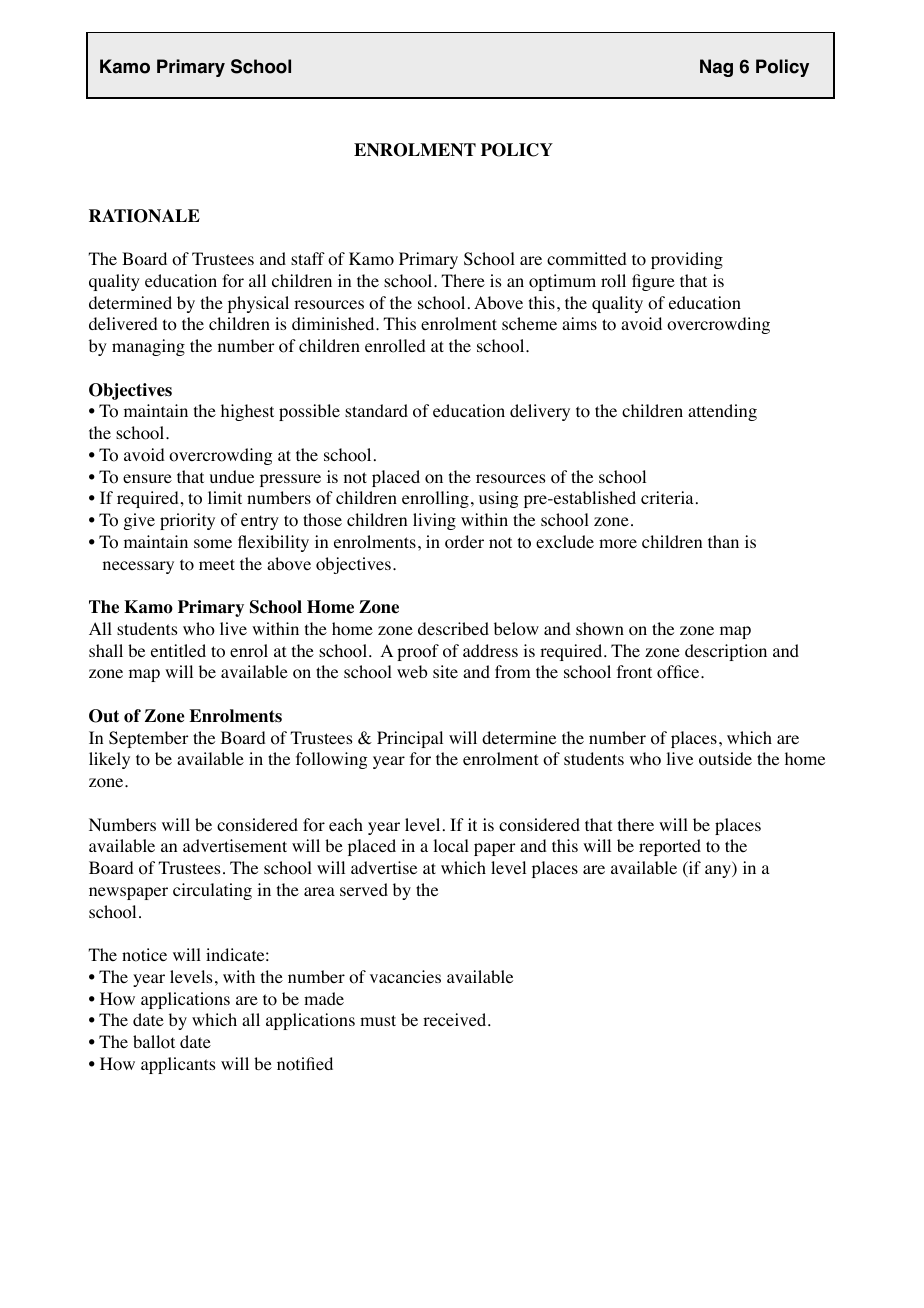 This screenshot has width=924, height=1308. I want to click on received, so click(456, 1019).
